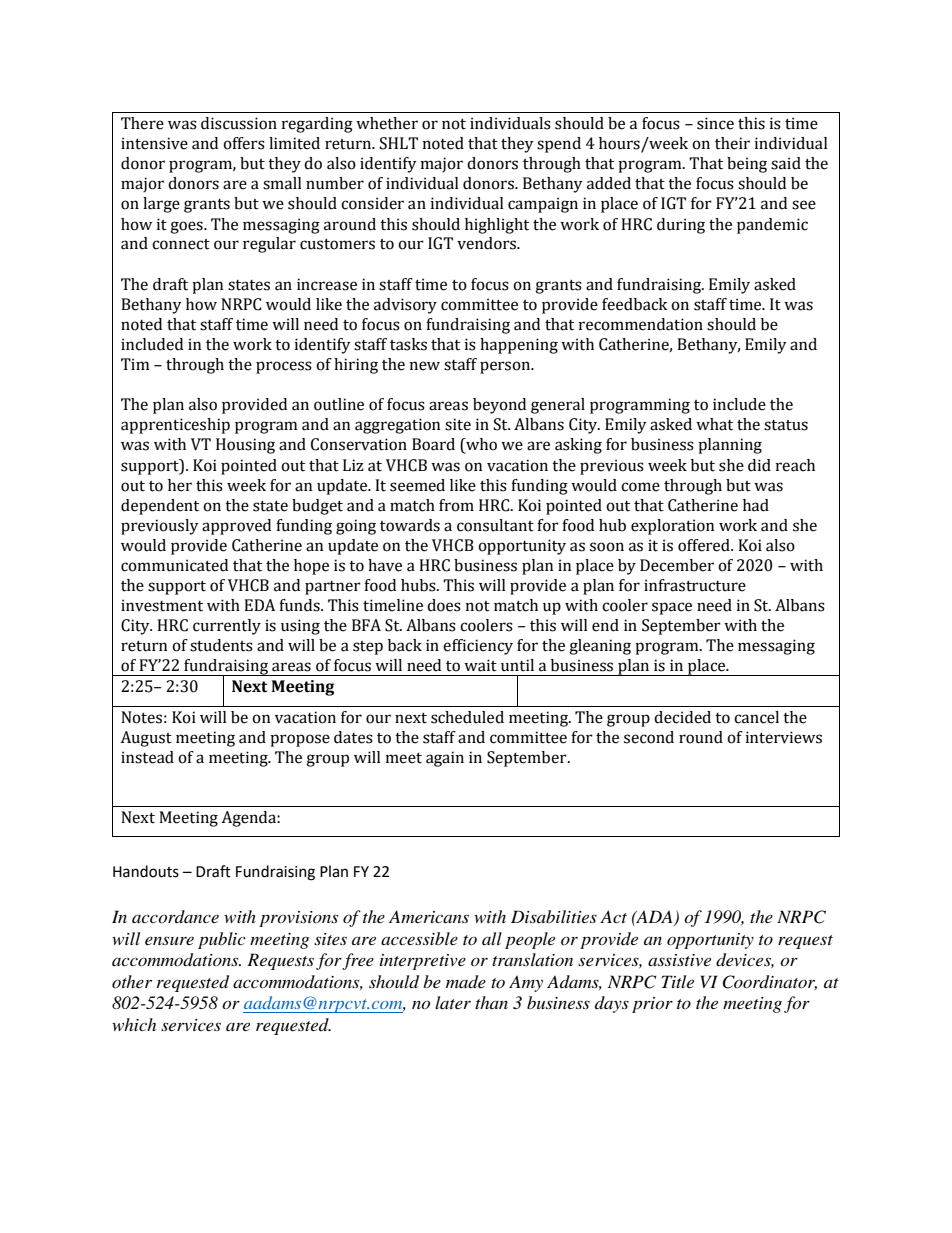 The width and height of the screenshot is (952, 1233). I want to click on communicated, so click(174, 565).
